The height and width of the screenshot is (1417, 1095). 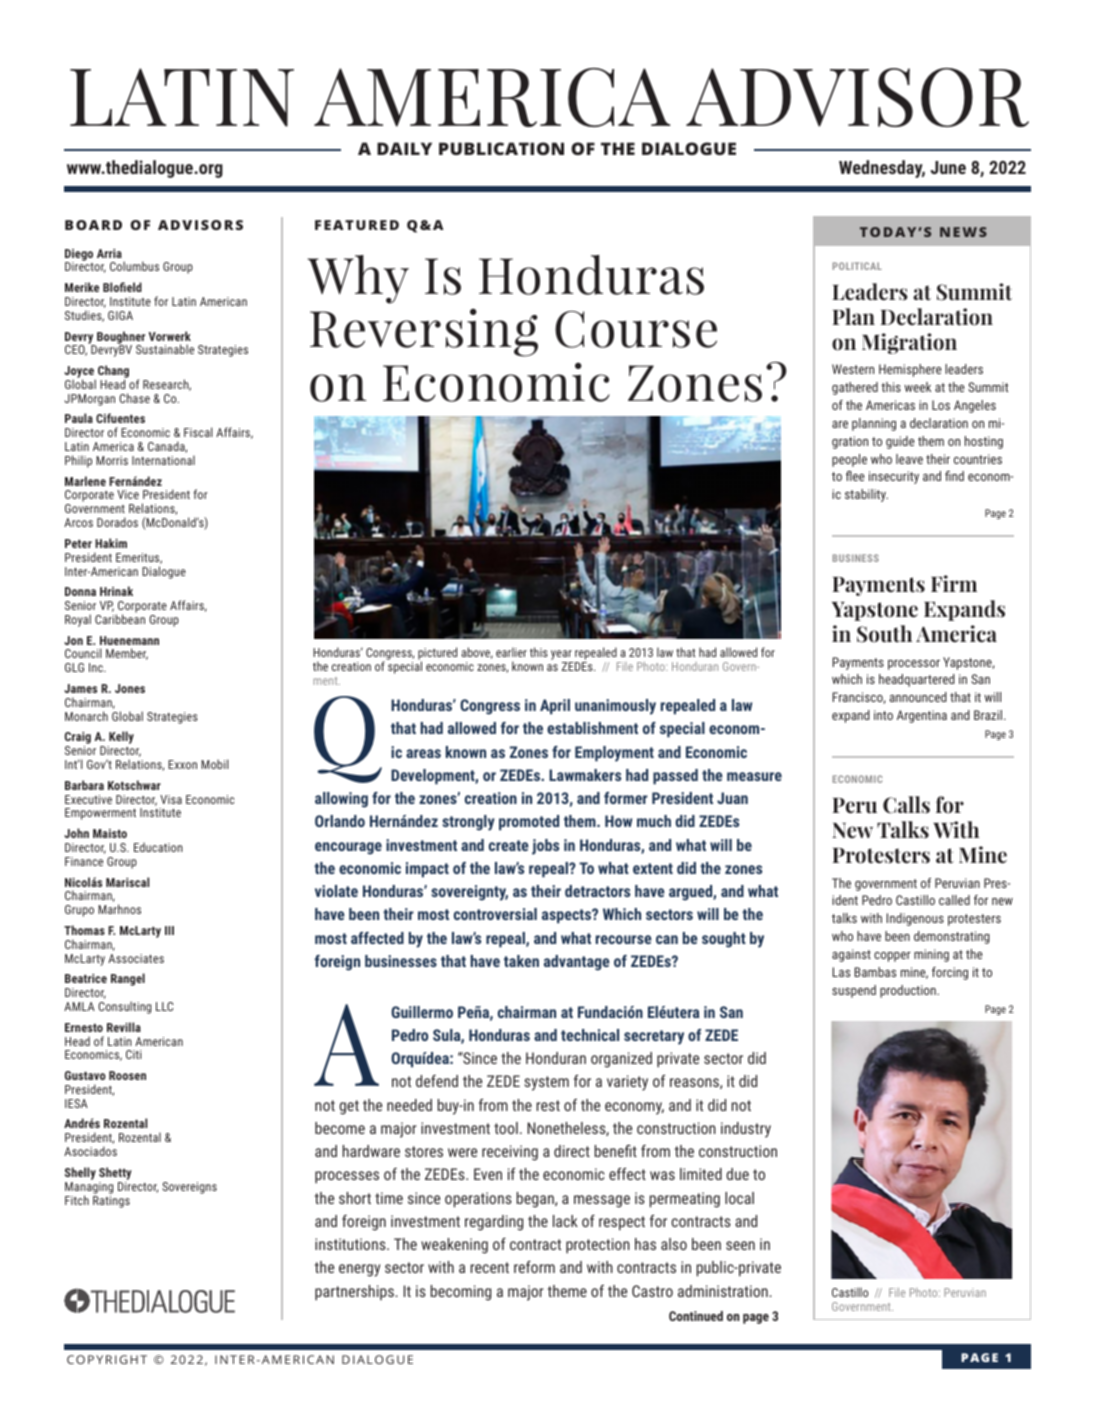 What do you see at coordinates (854, 991) in the screenshot?
I see `suspend` at bounding box center [854, 991].
